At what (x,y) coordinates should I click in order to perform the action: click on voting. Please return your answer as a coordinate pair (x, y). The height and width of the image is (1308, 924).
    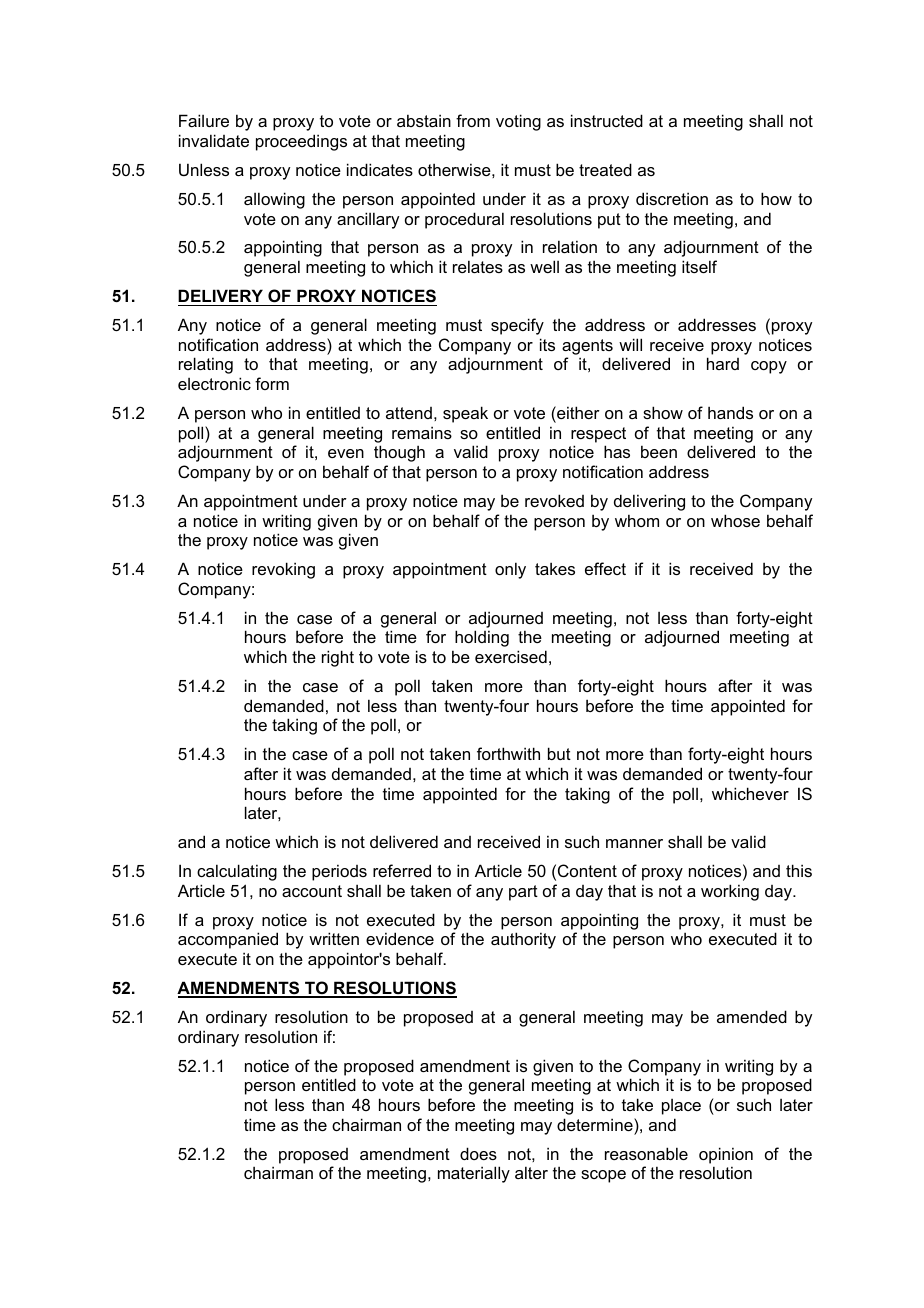
    Looking at the image, I should click on (518, 122).
